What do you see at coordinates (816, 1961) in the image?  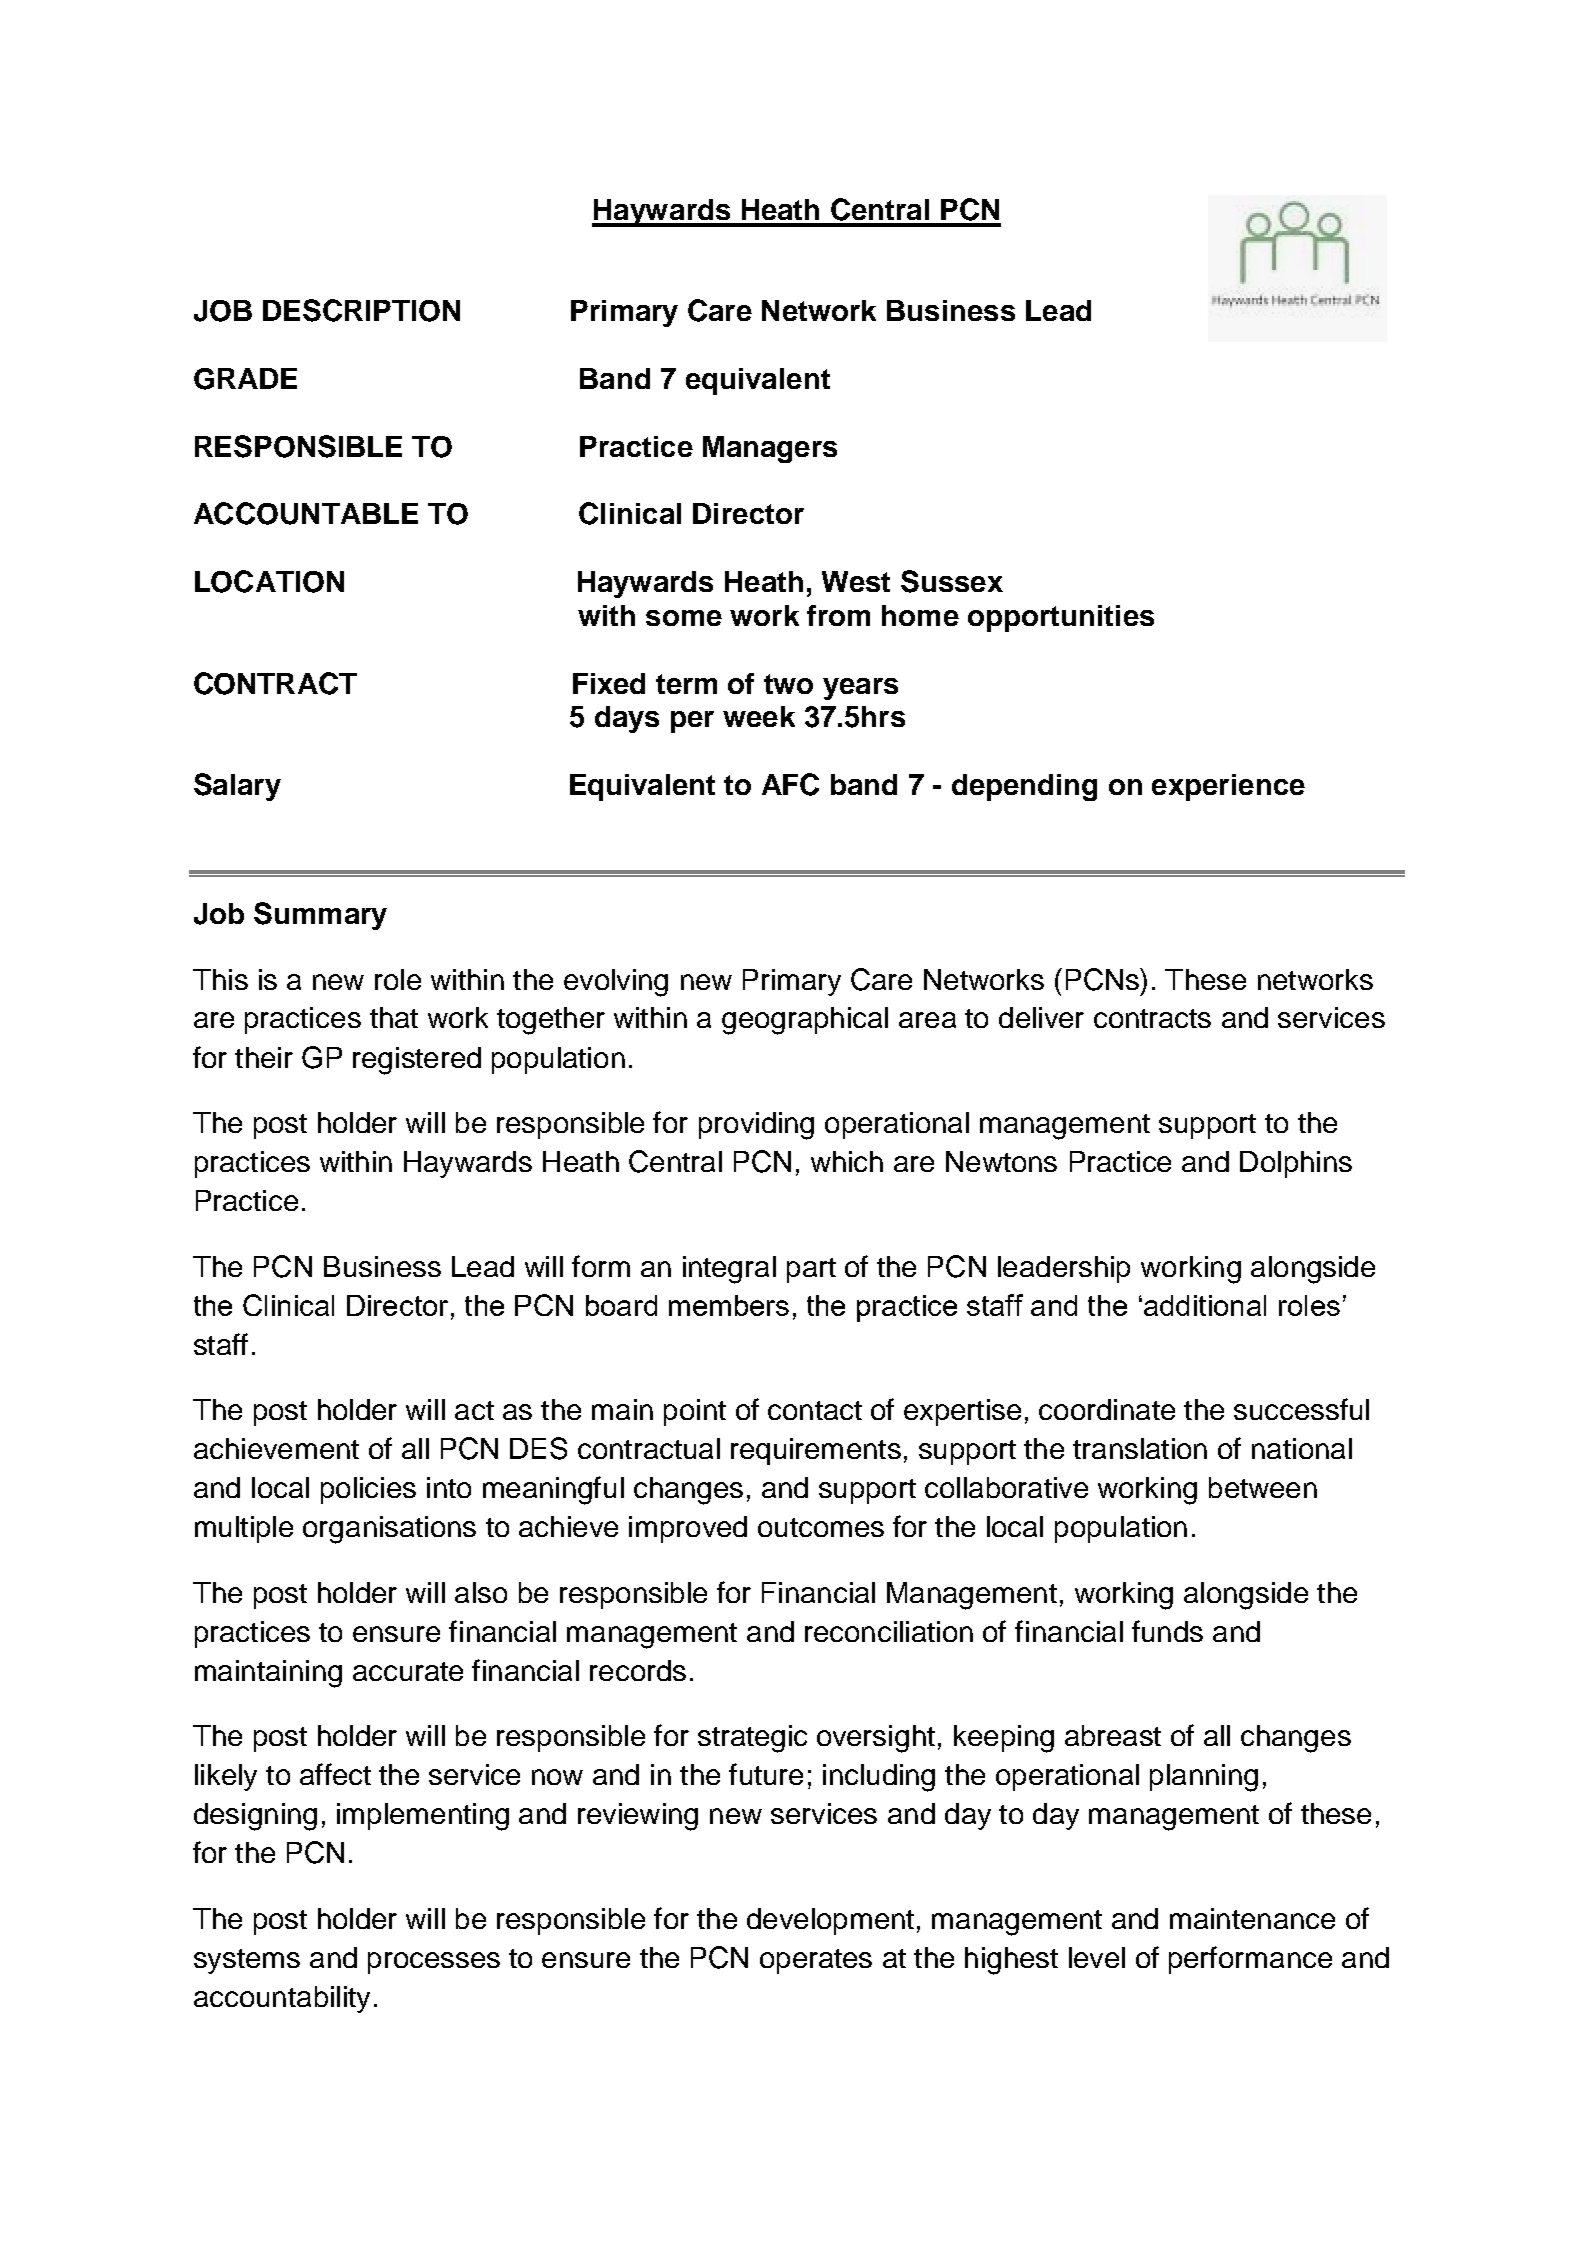 I see `operates` at bounding box center [816, 1961].
